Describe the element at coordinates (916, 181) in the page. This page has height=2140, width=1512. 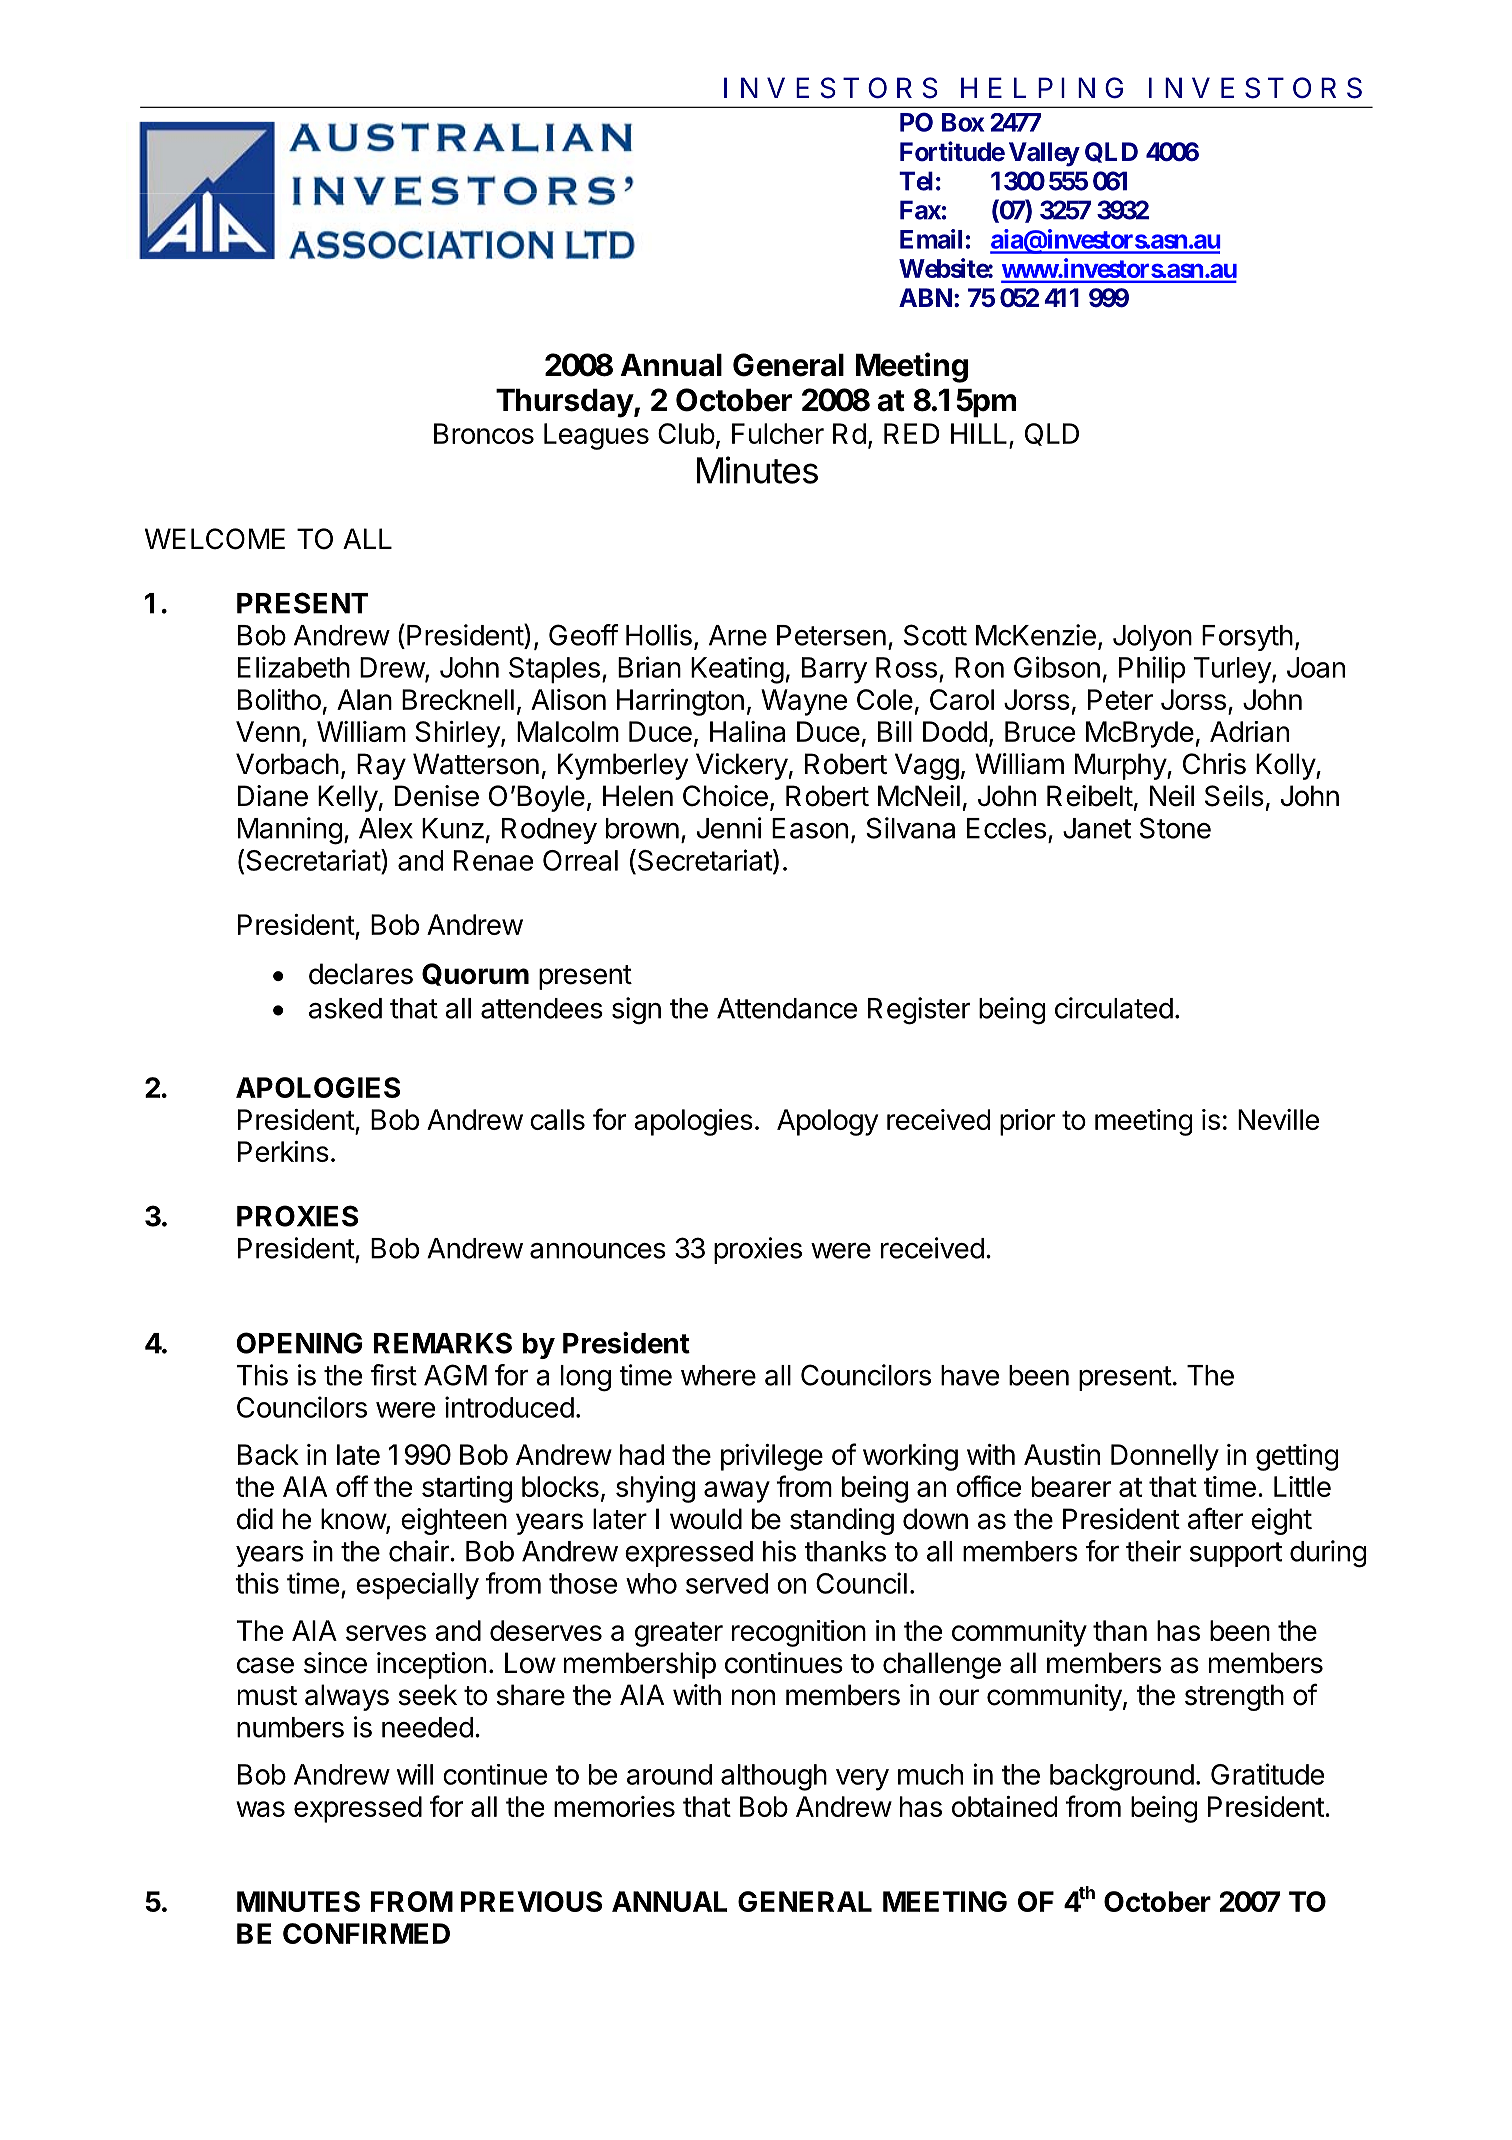
I see `Tel` at that location.
